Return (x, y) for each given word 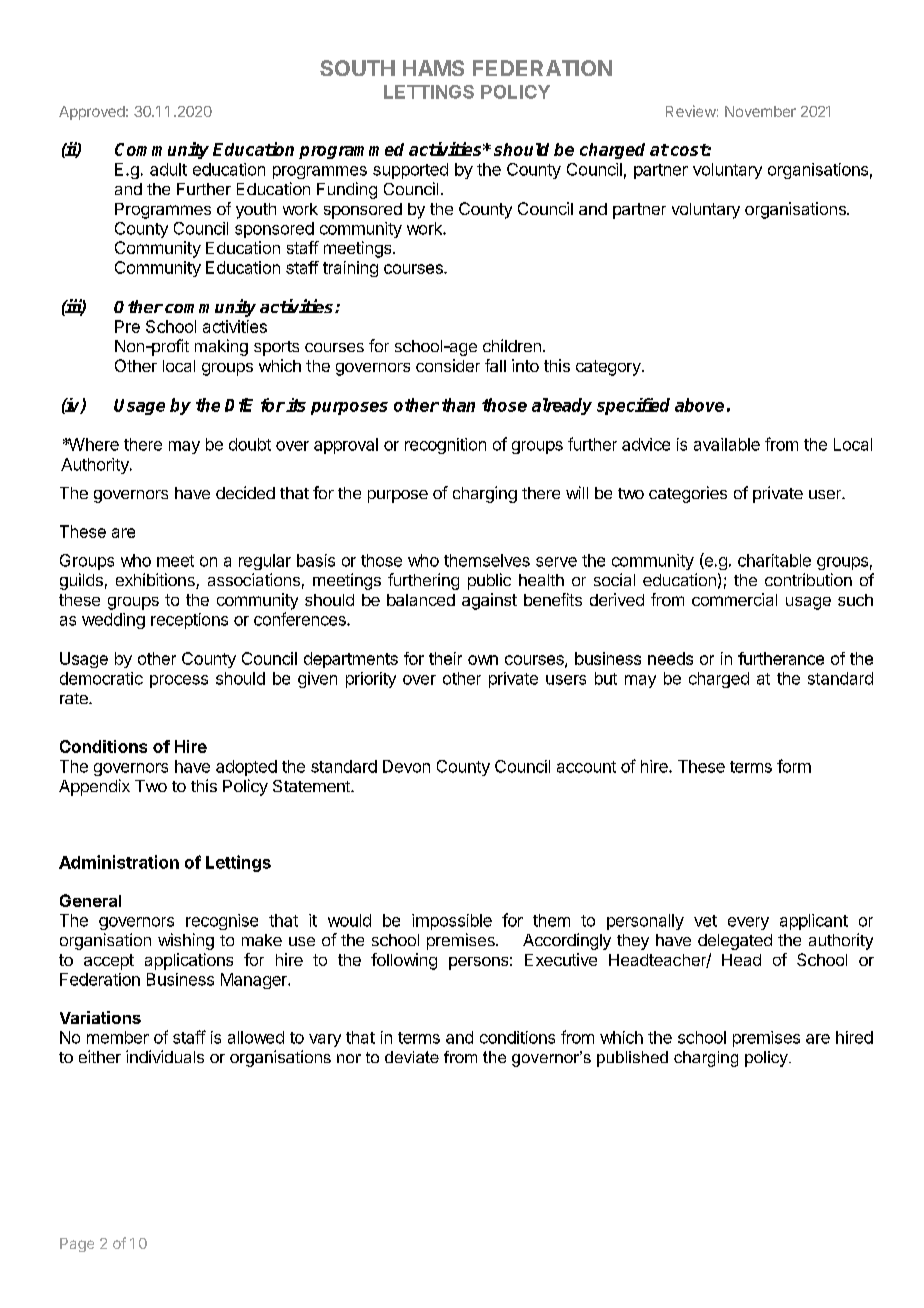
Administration (119, 862)
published (632, 1059)
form (794, 766)
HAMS (433, 68)
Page (77, 1245)
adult (168, 169)
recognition (445, 446)
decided (245, 492)
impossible (452, 922)
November (760, 111)
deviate (412, 1057)
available (727, 444)
